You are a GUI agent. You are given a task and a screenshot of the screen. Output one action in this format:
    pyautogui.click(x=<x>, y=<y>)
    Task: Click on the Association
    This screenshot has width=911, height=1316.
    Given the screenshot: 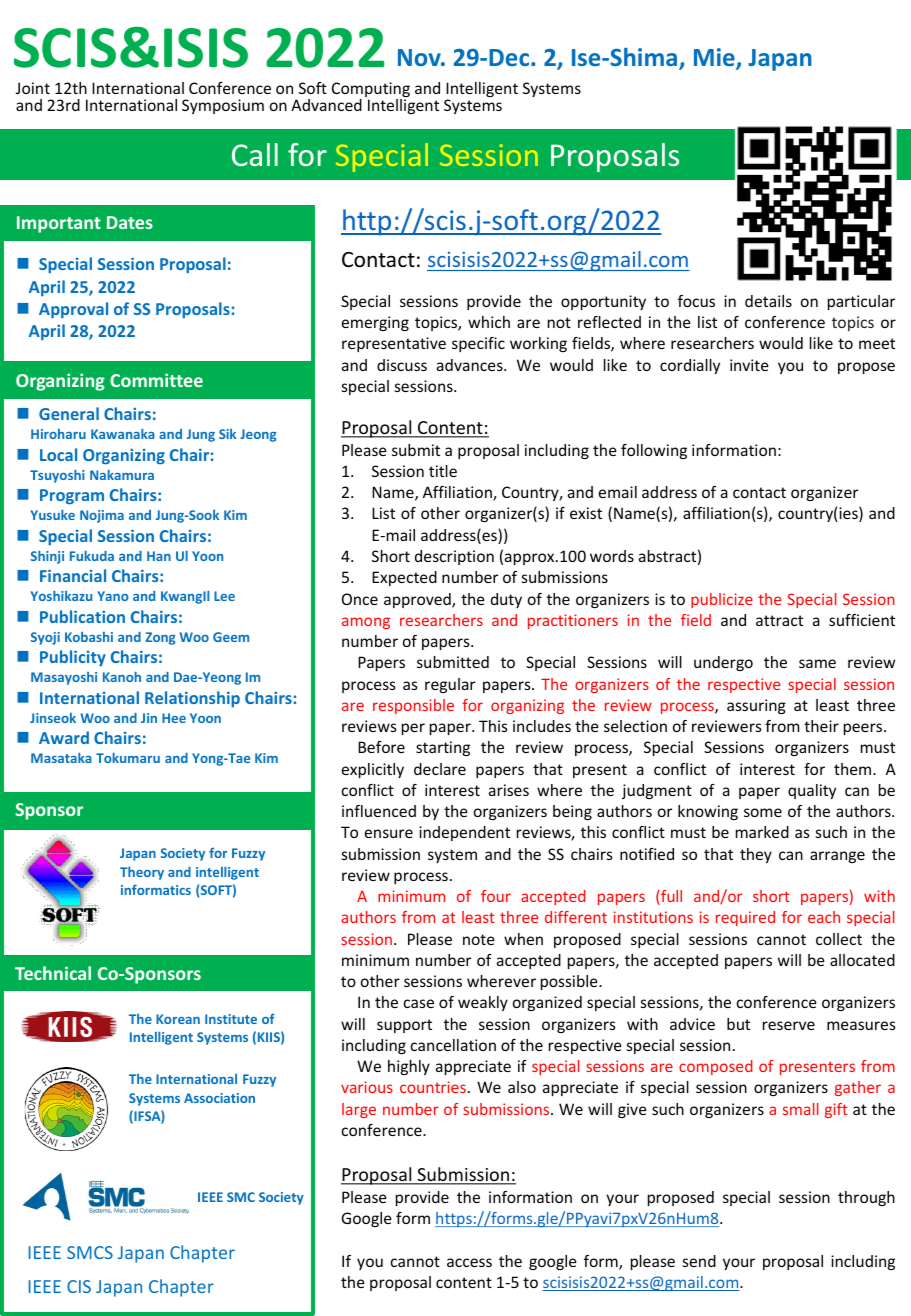 What is the action you would take?
    pyautogui.click(x=219, y=1098)
